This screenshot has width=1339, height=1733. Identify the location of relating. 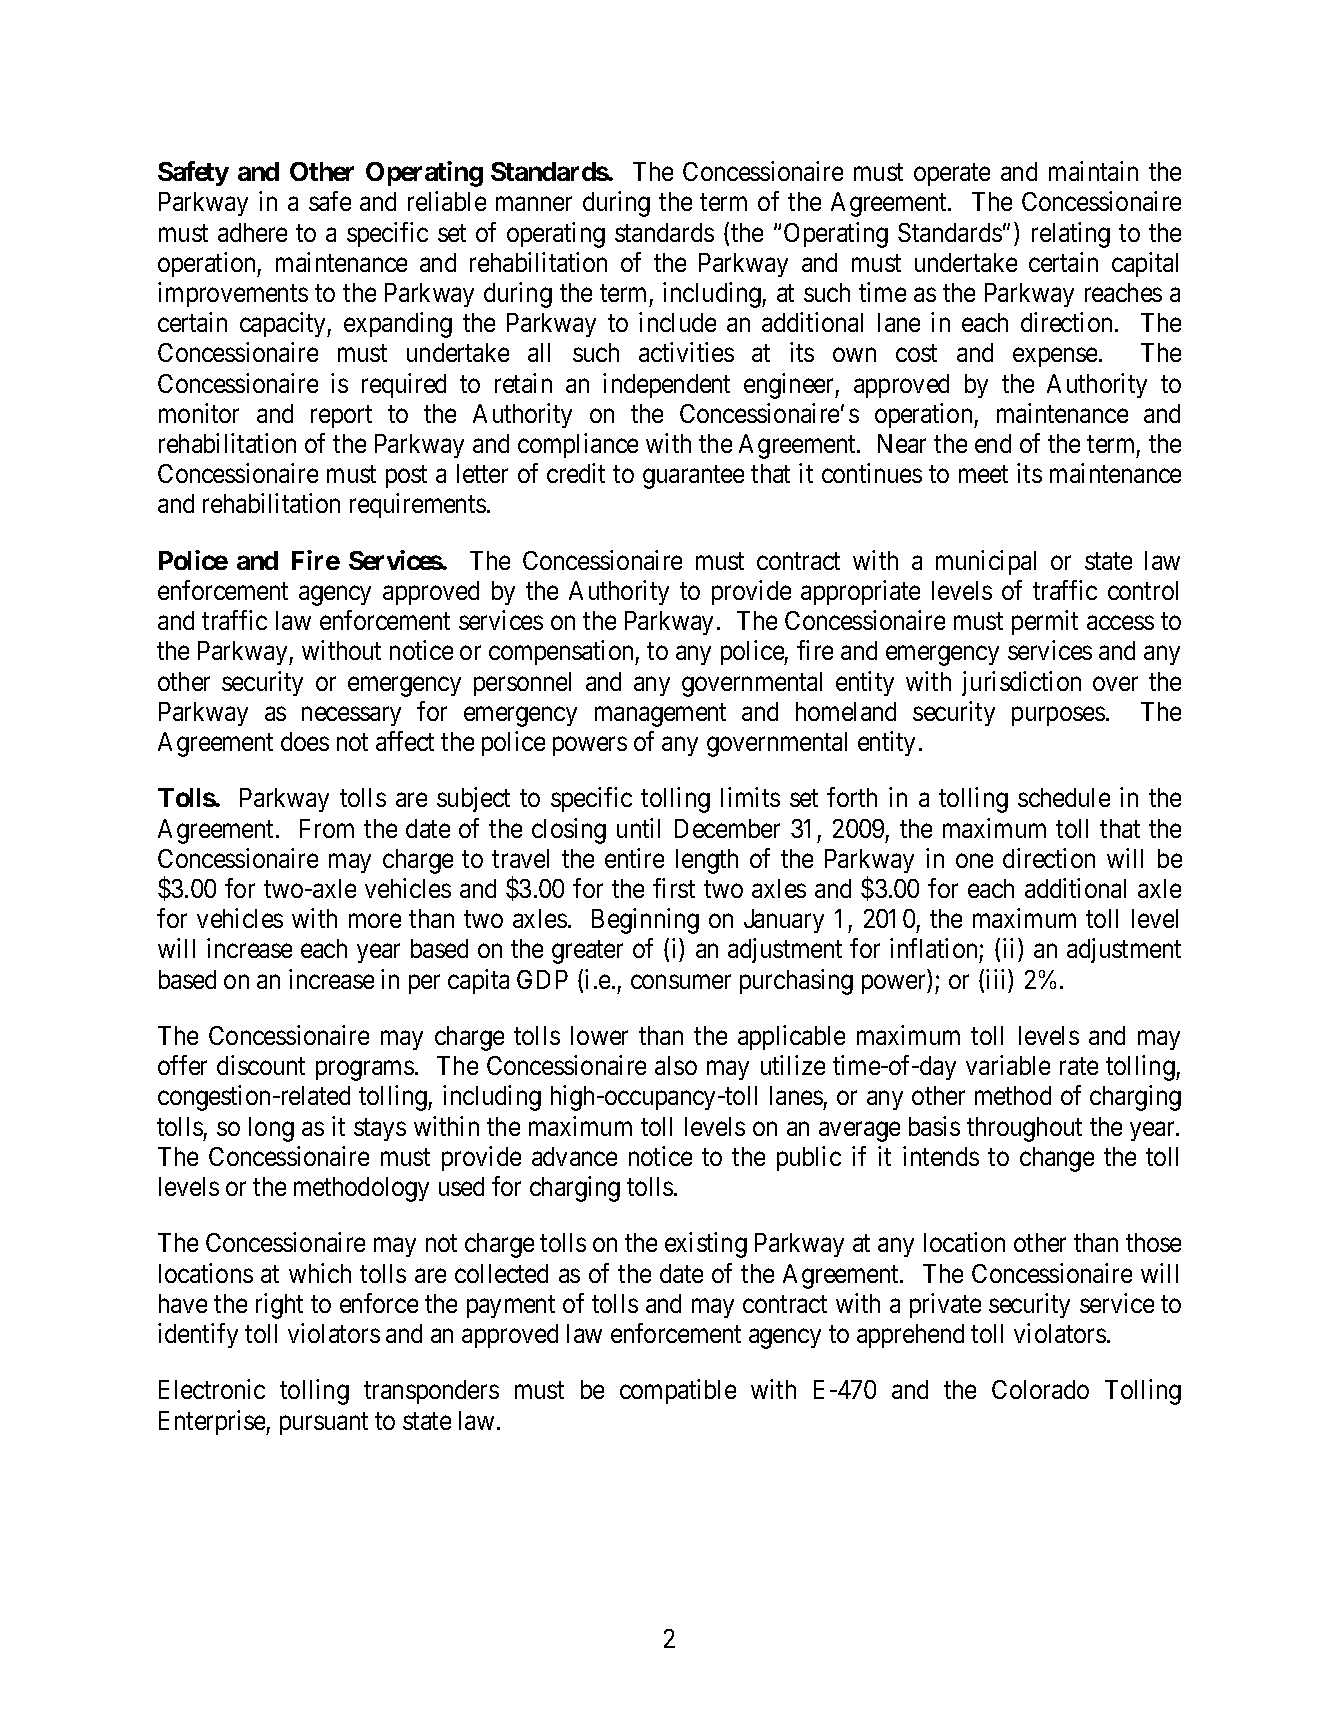
(1071, 235).
